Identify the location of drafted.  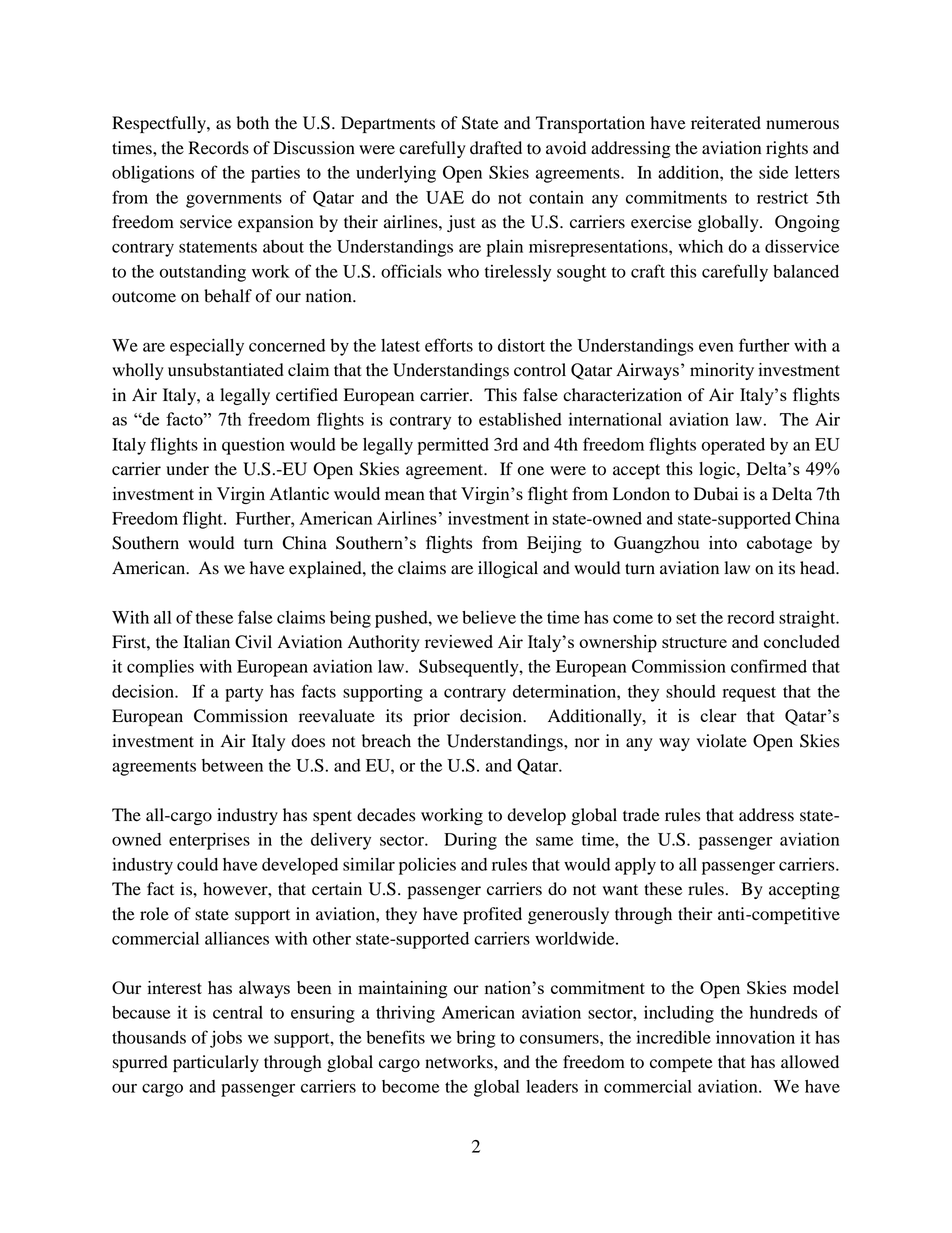
(496, 148).
